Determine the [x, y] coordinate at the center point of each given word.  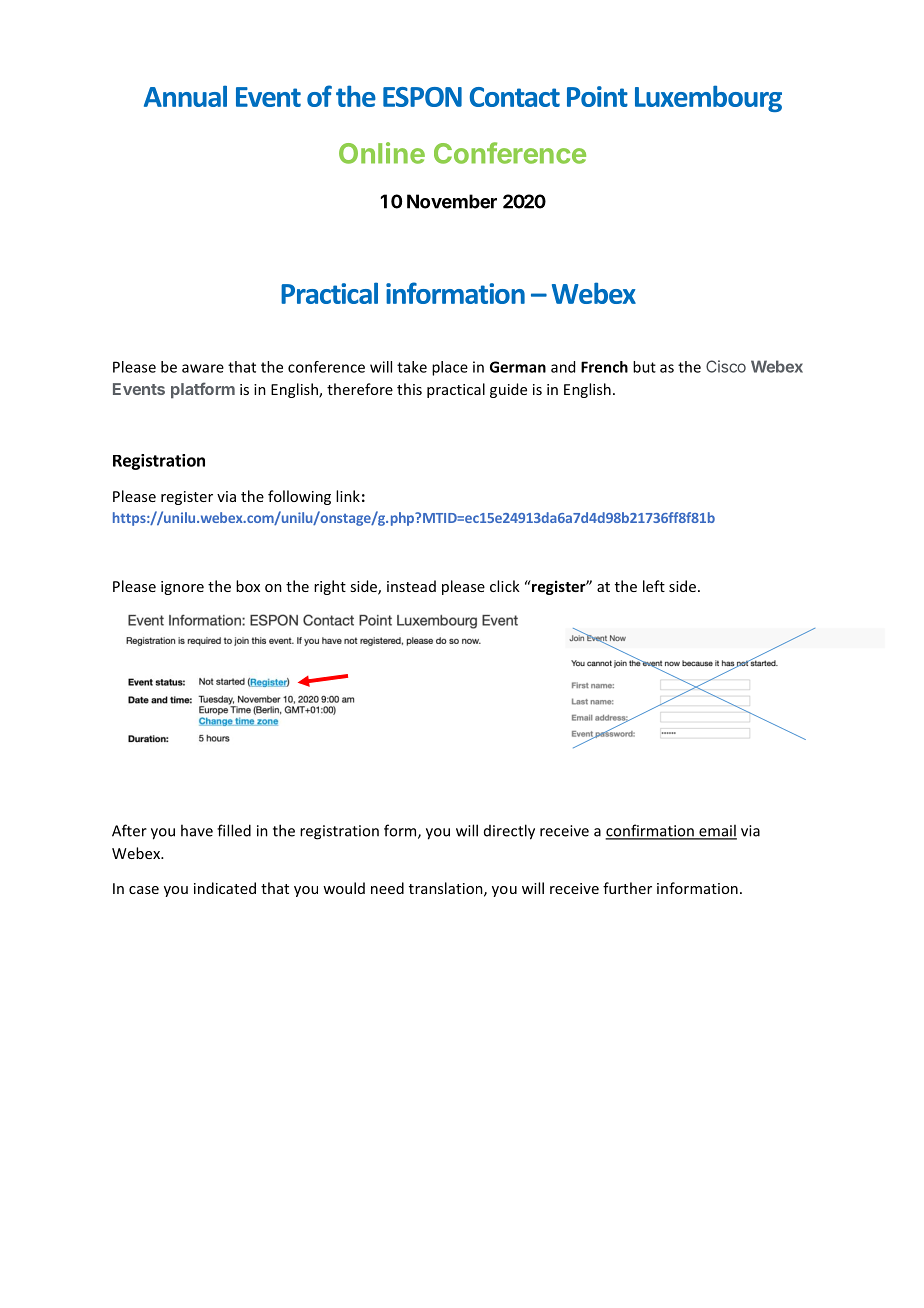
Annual [185, 96]
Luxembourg [708, 98]
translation [447, 889]
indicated [225, 888]
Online [382, 153]
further [627, 888]
